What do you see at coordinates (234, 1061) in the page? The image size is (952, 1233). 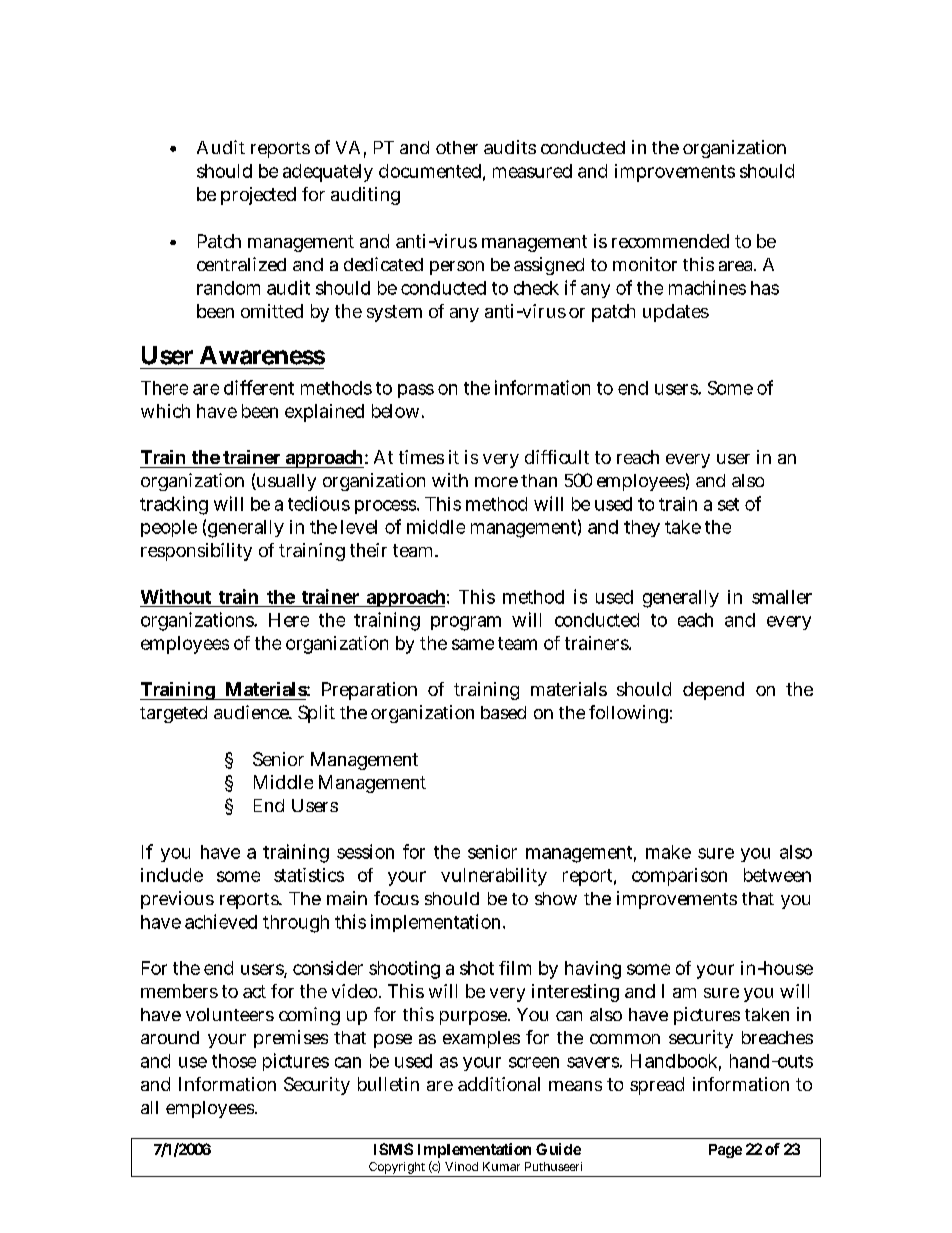 I see `those` at bounding box center [234, 1061].
